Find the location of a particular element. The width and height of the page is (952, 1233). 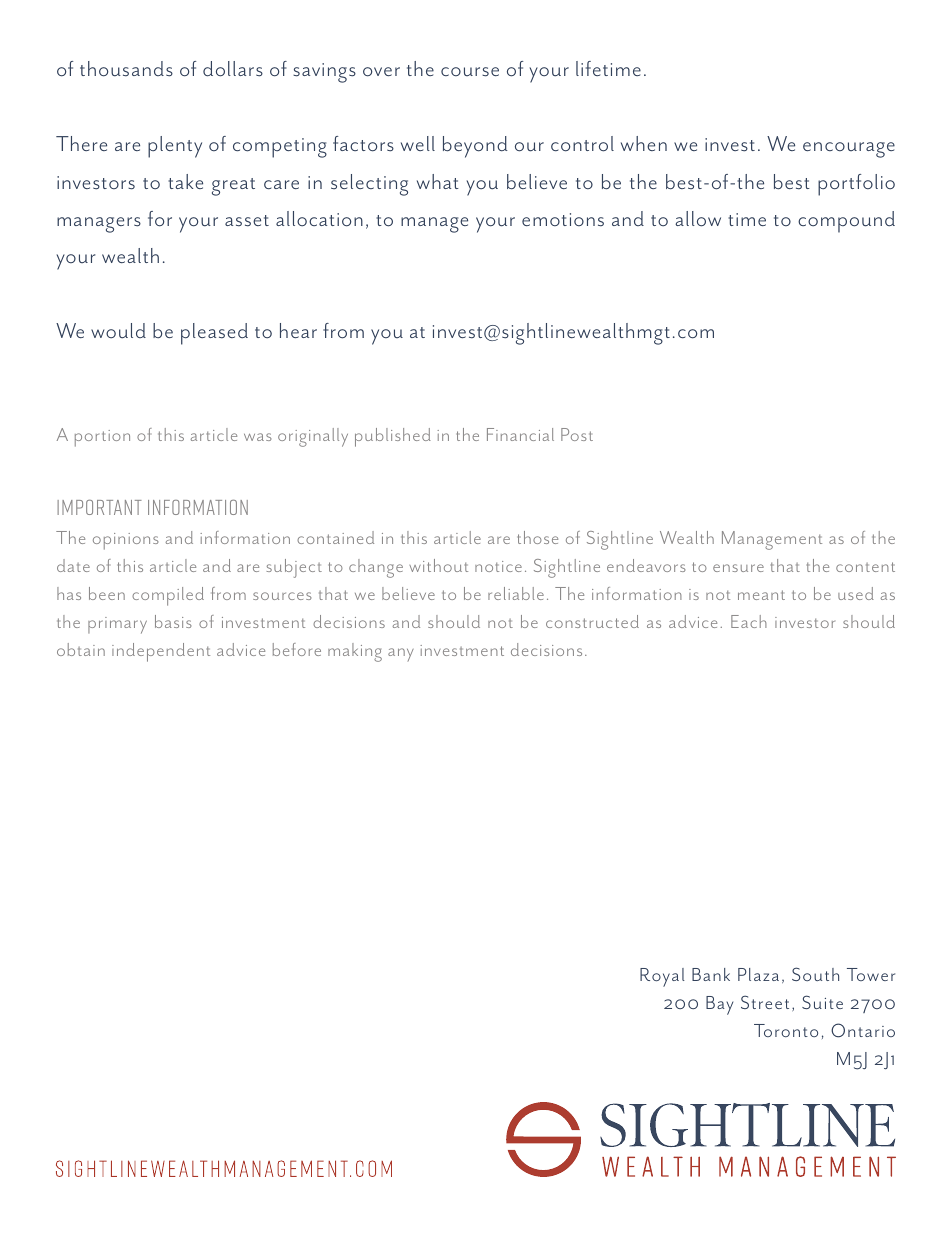

notice is located at coordinates (498, 566).
